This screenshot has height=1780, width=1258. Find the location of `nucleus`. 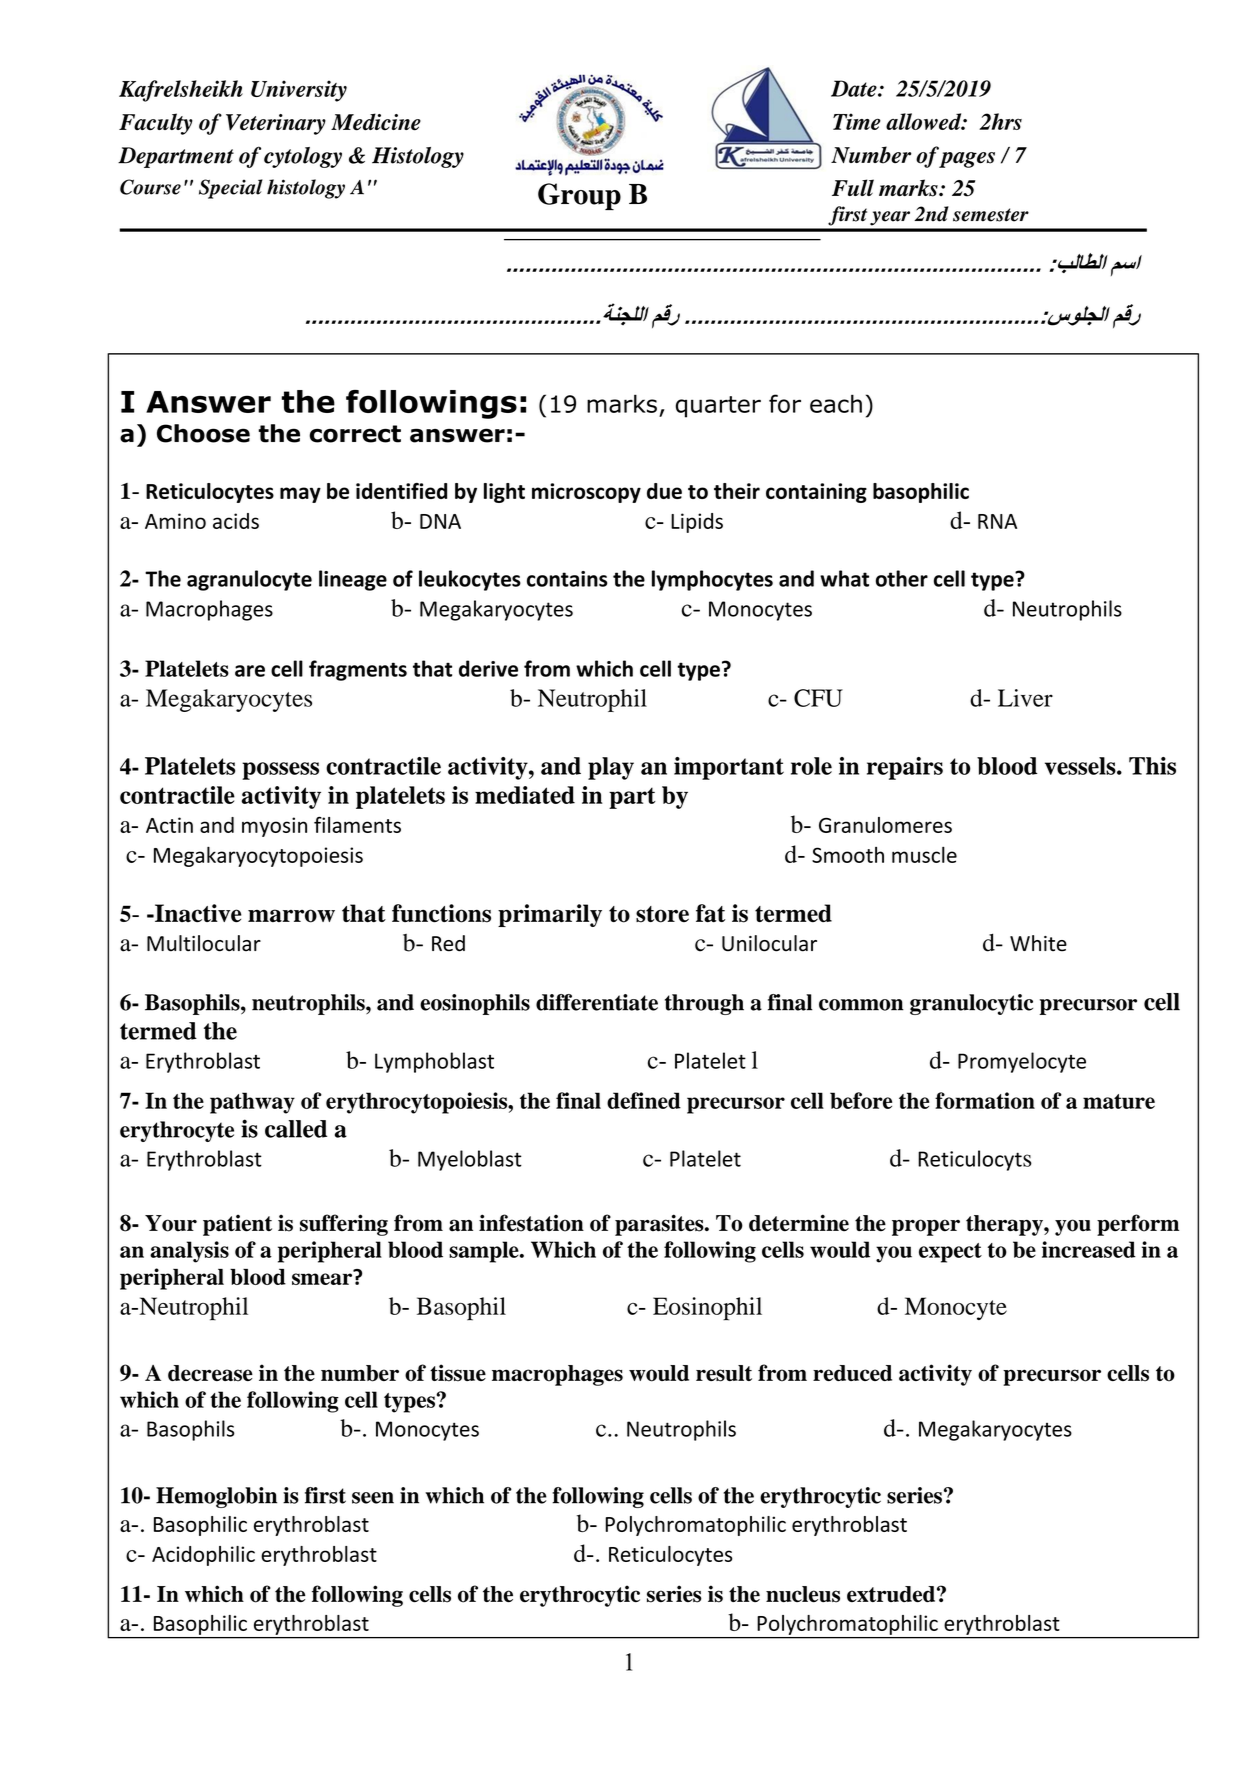

nucleus is located at coordinates (803, 1594).
